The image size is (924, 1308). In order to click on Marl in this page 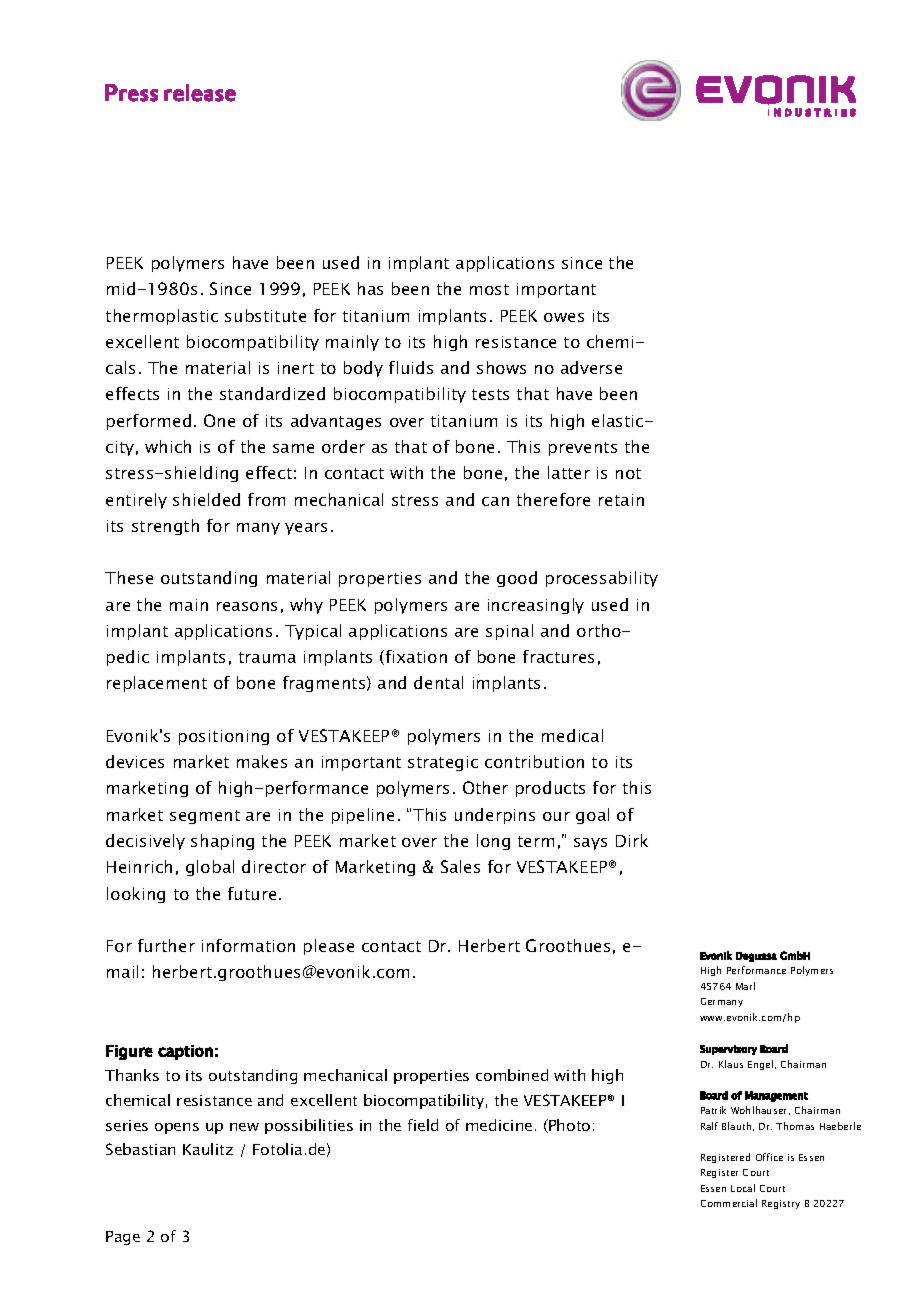, I will do `click(745, 986)`.
